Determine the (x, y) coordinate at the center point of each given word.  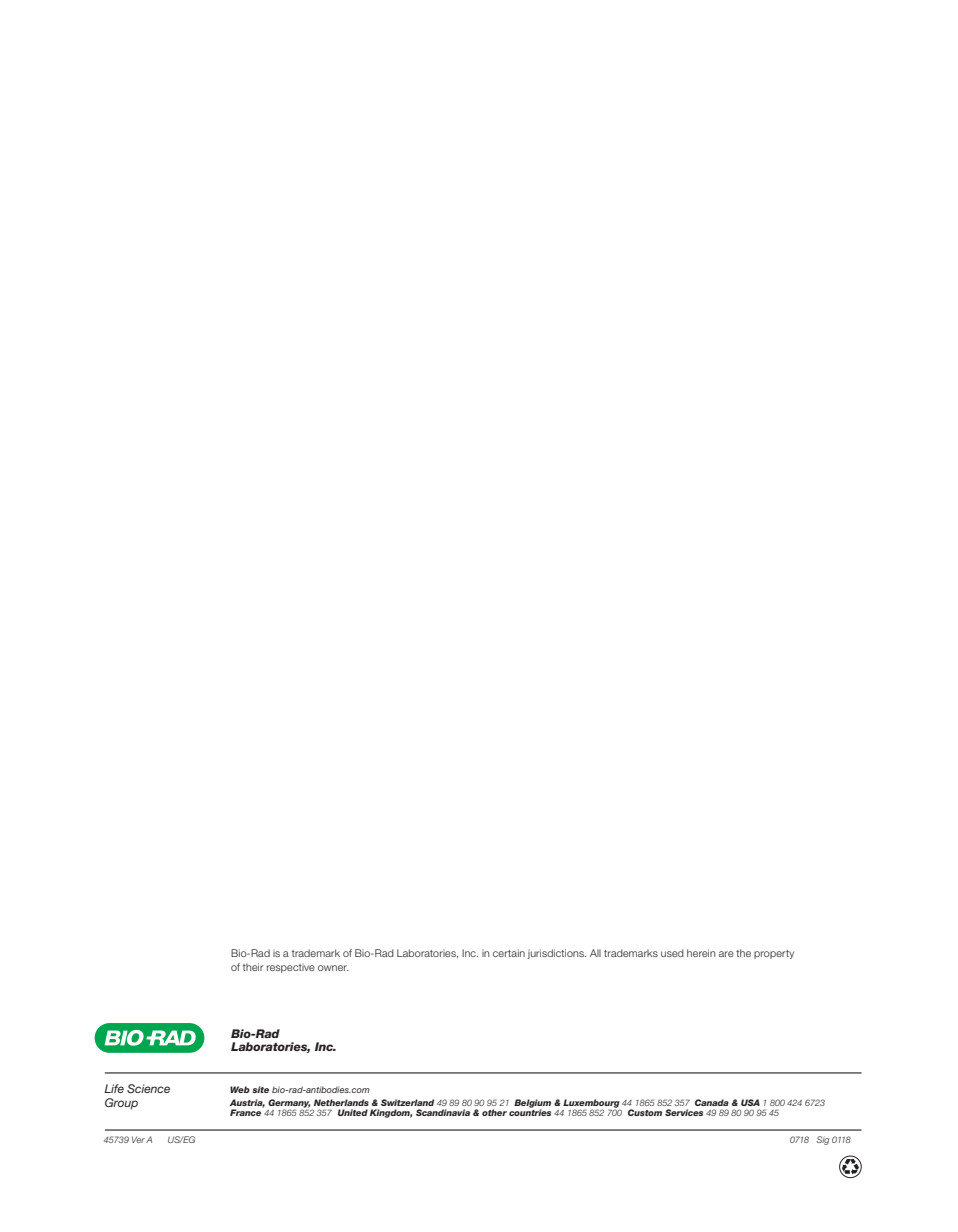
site (260, 1089)
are (726, 954)
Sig (822, 1140)
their (253, 967)
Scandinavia (443, 1112)
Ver (138, 1139)
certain (509, 953)
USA (750, 1102)
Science (148, 1088)
